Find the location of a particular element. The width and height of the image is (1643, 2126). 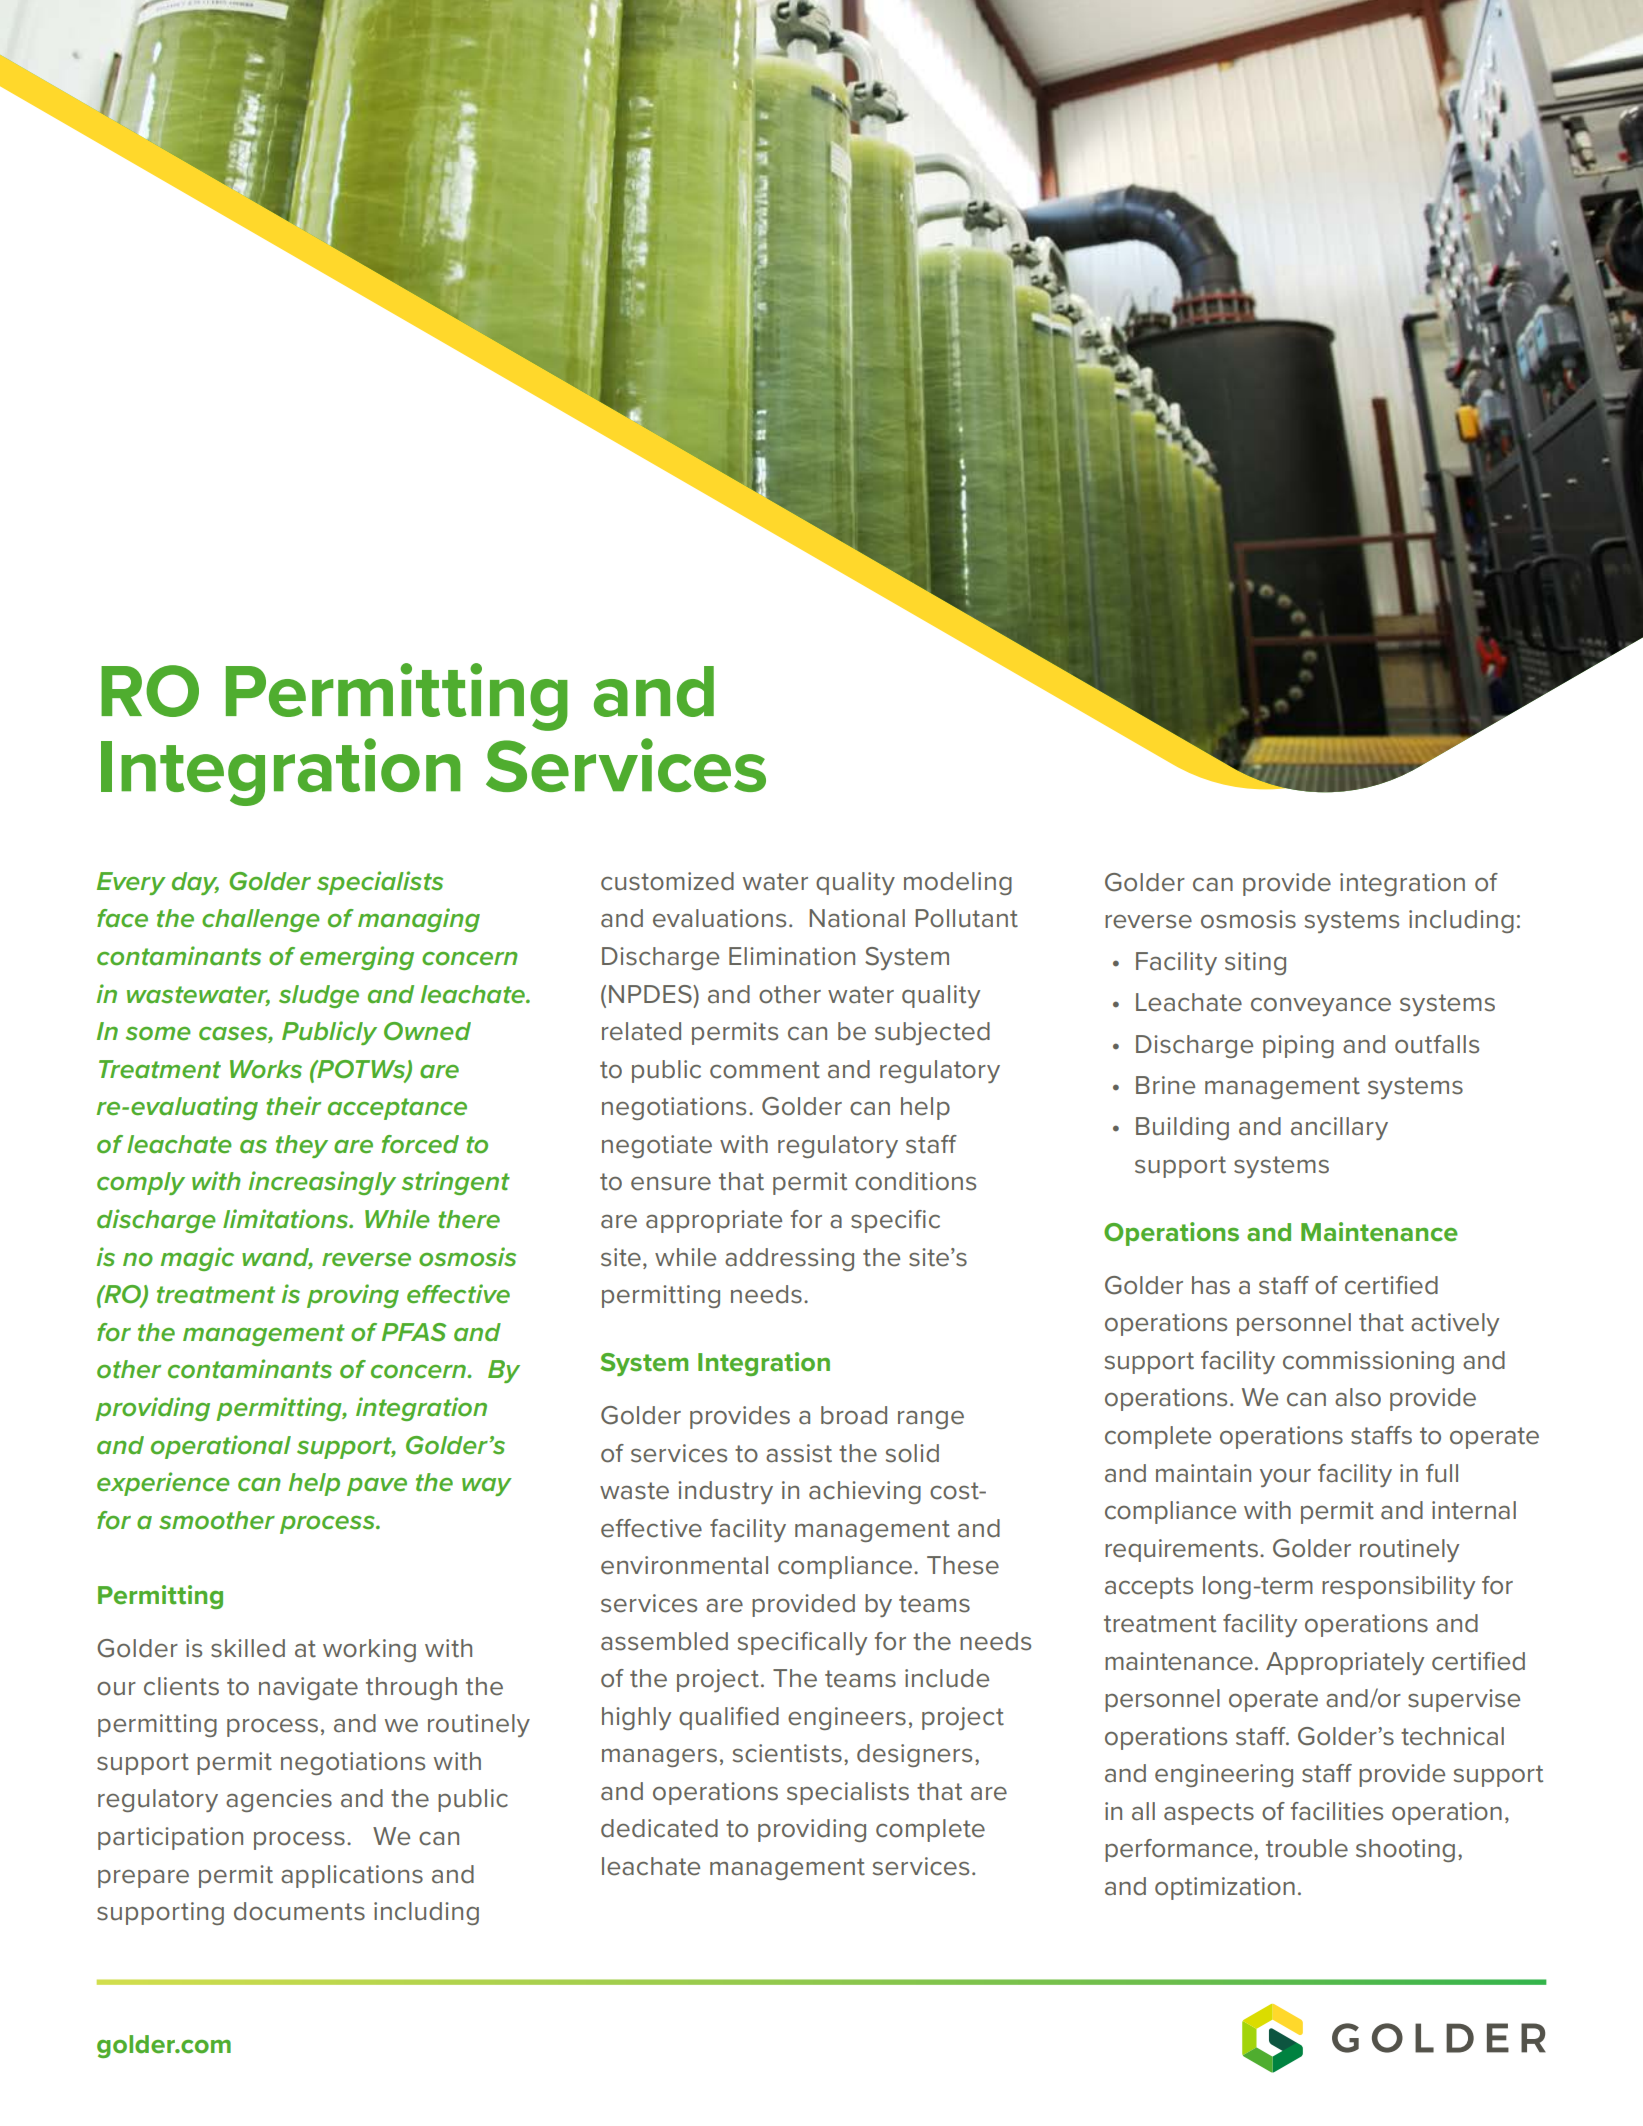

responsibility is located at coordinates (1398, 1587).
